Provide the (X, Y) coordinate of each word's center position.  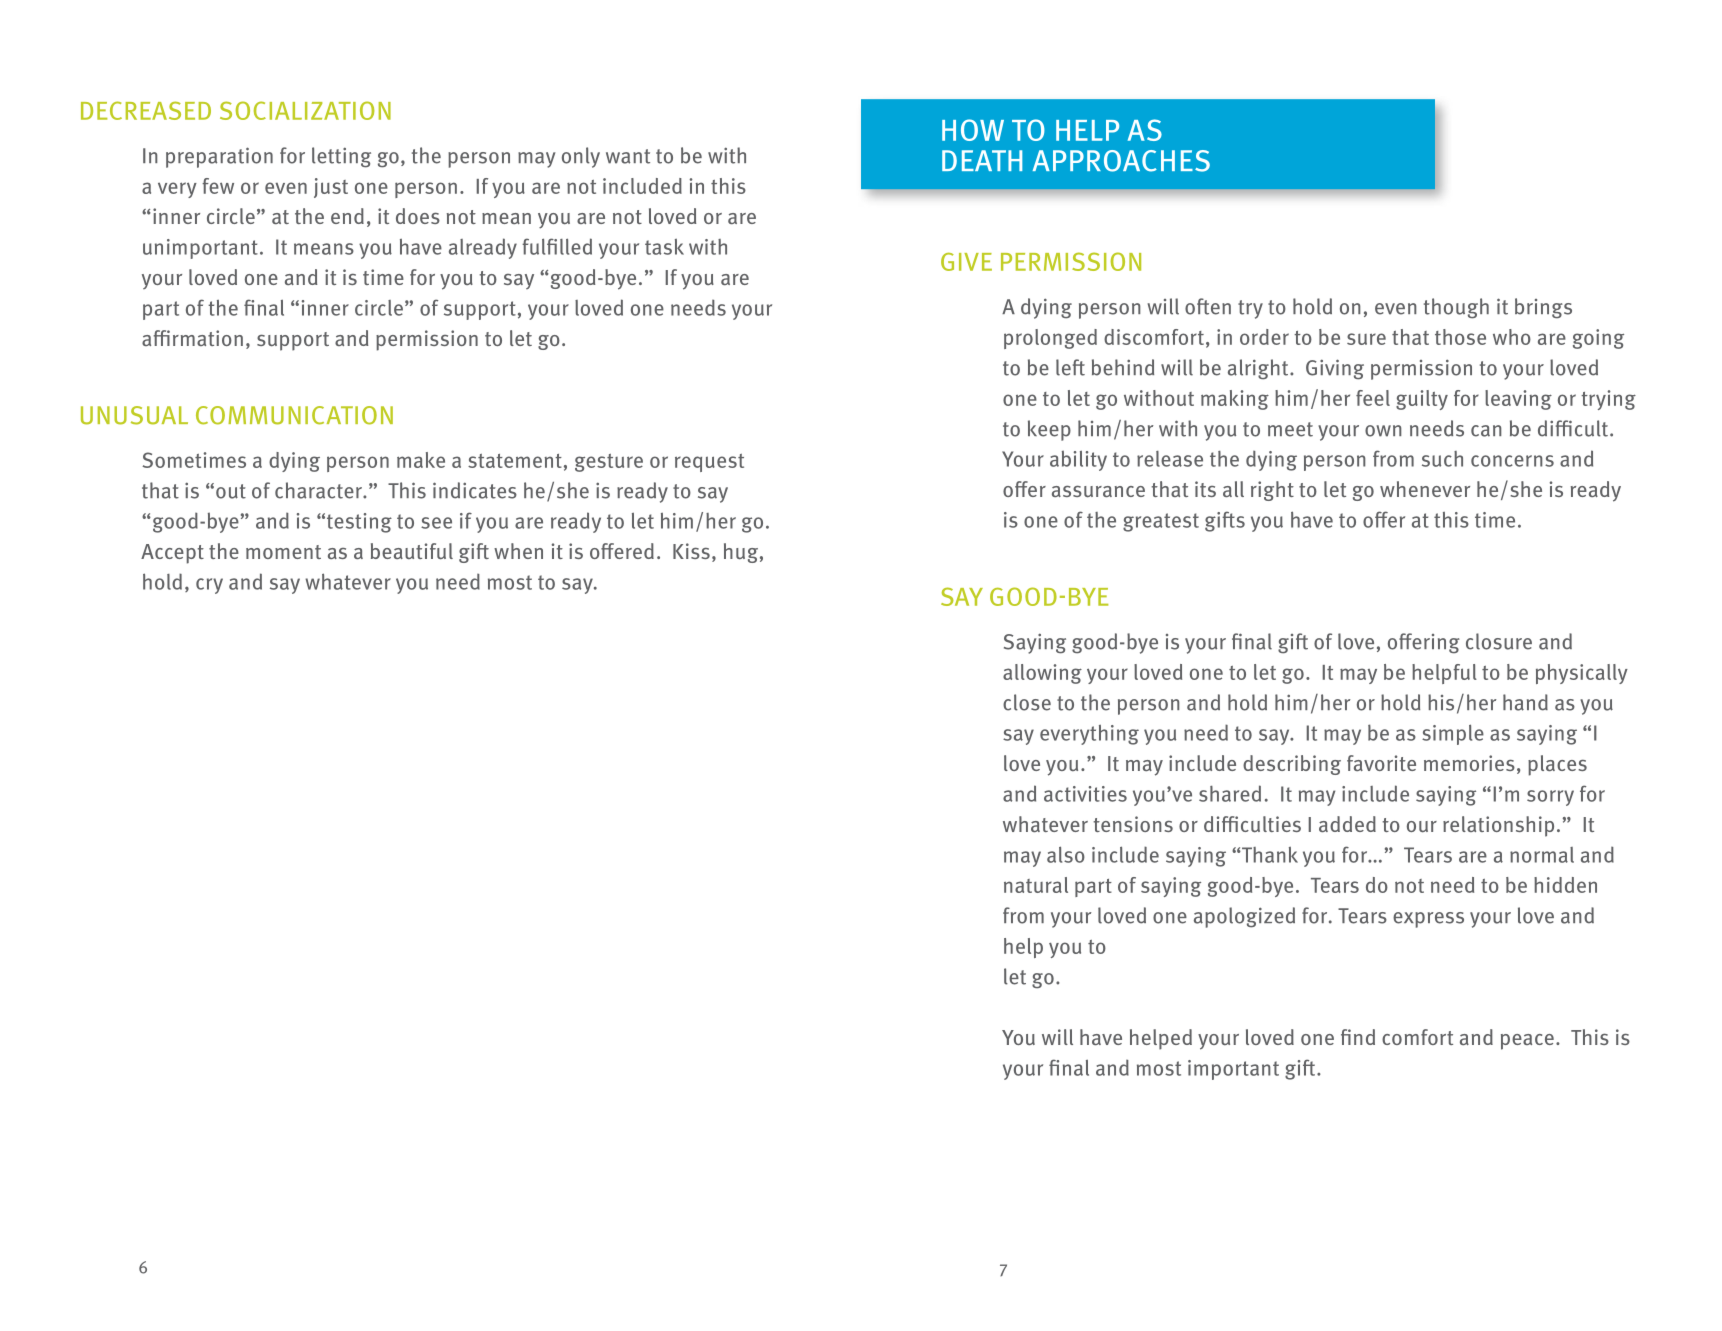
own (1383, 431)
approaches (1121, 161)
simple (1453, 734)
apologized (1244, 917)
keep (1049, 430)
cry (209, 586)
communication (294, 415)
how (973, 130)
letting (341, 157)
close (1027, 702)
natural (1036, 885)
